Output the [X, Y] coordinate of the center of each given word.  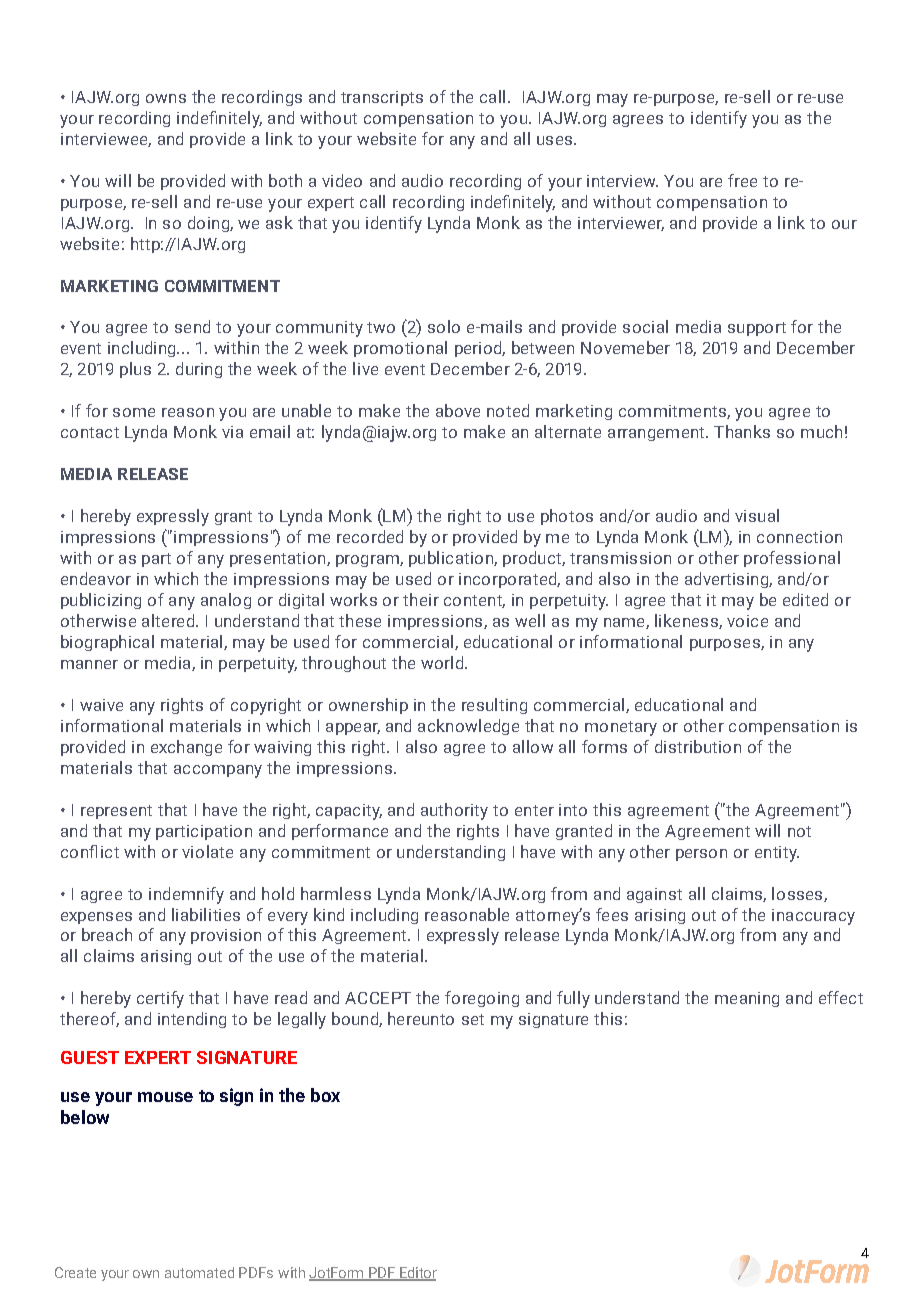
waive [101, 705]
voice [747, 621]
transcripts [382, 98]
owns [166, 98]
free [742, 180]
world [443, 662]
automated [199, 1272]
